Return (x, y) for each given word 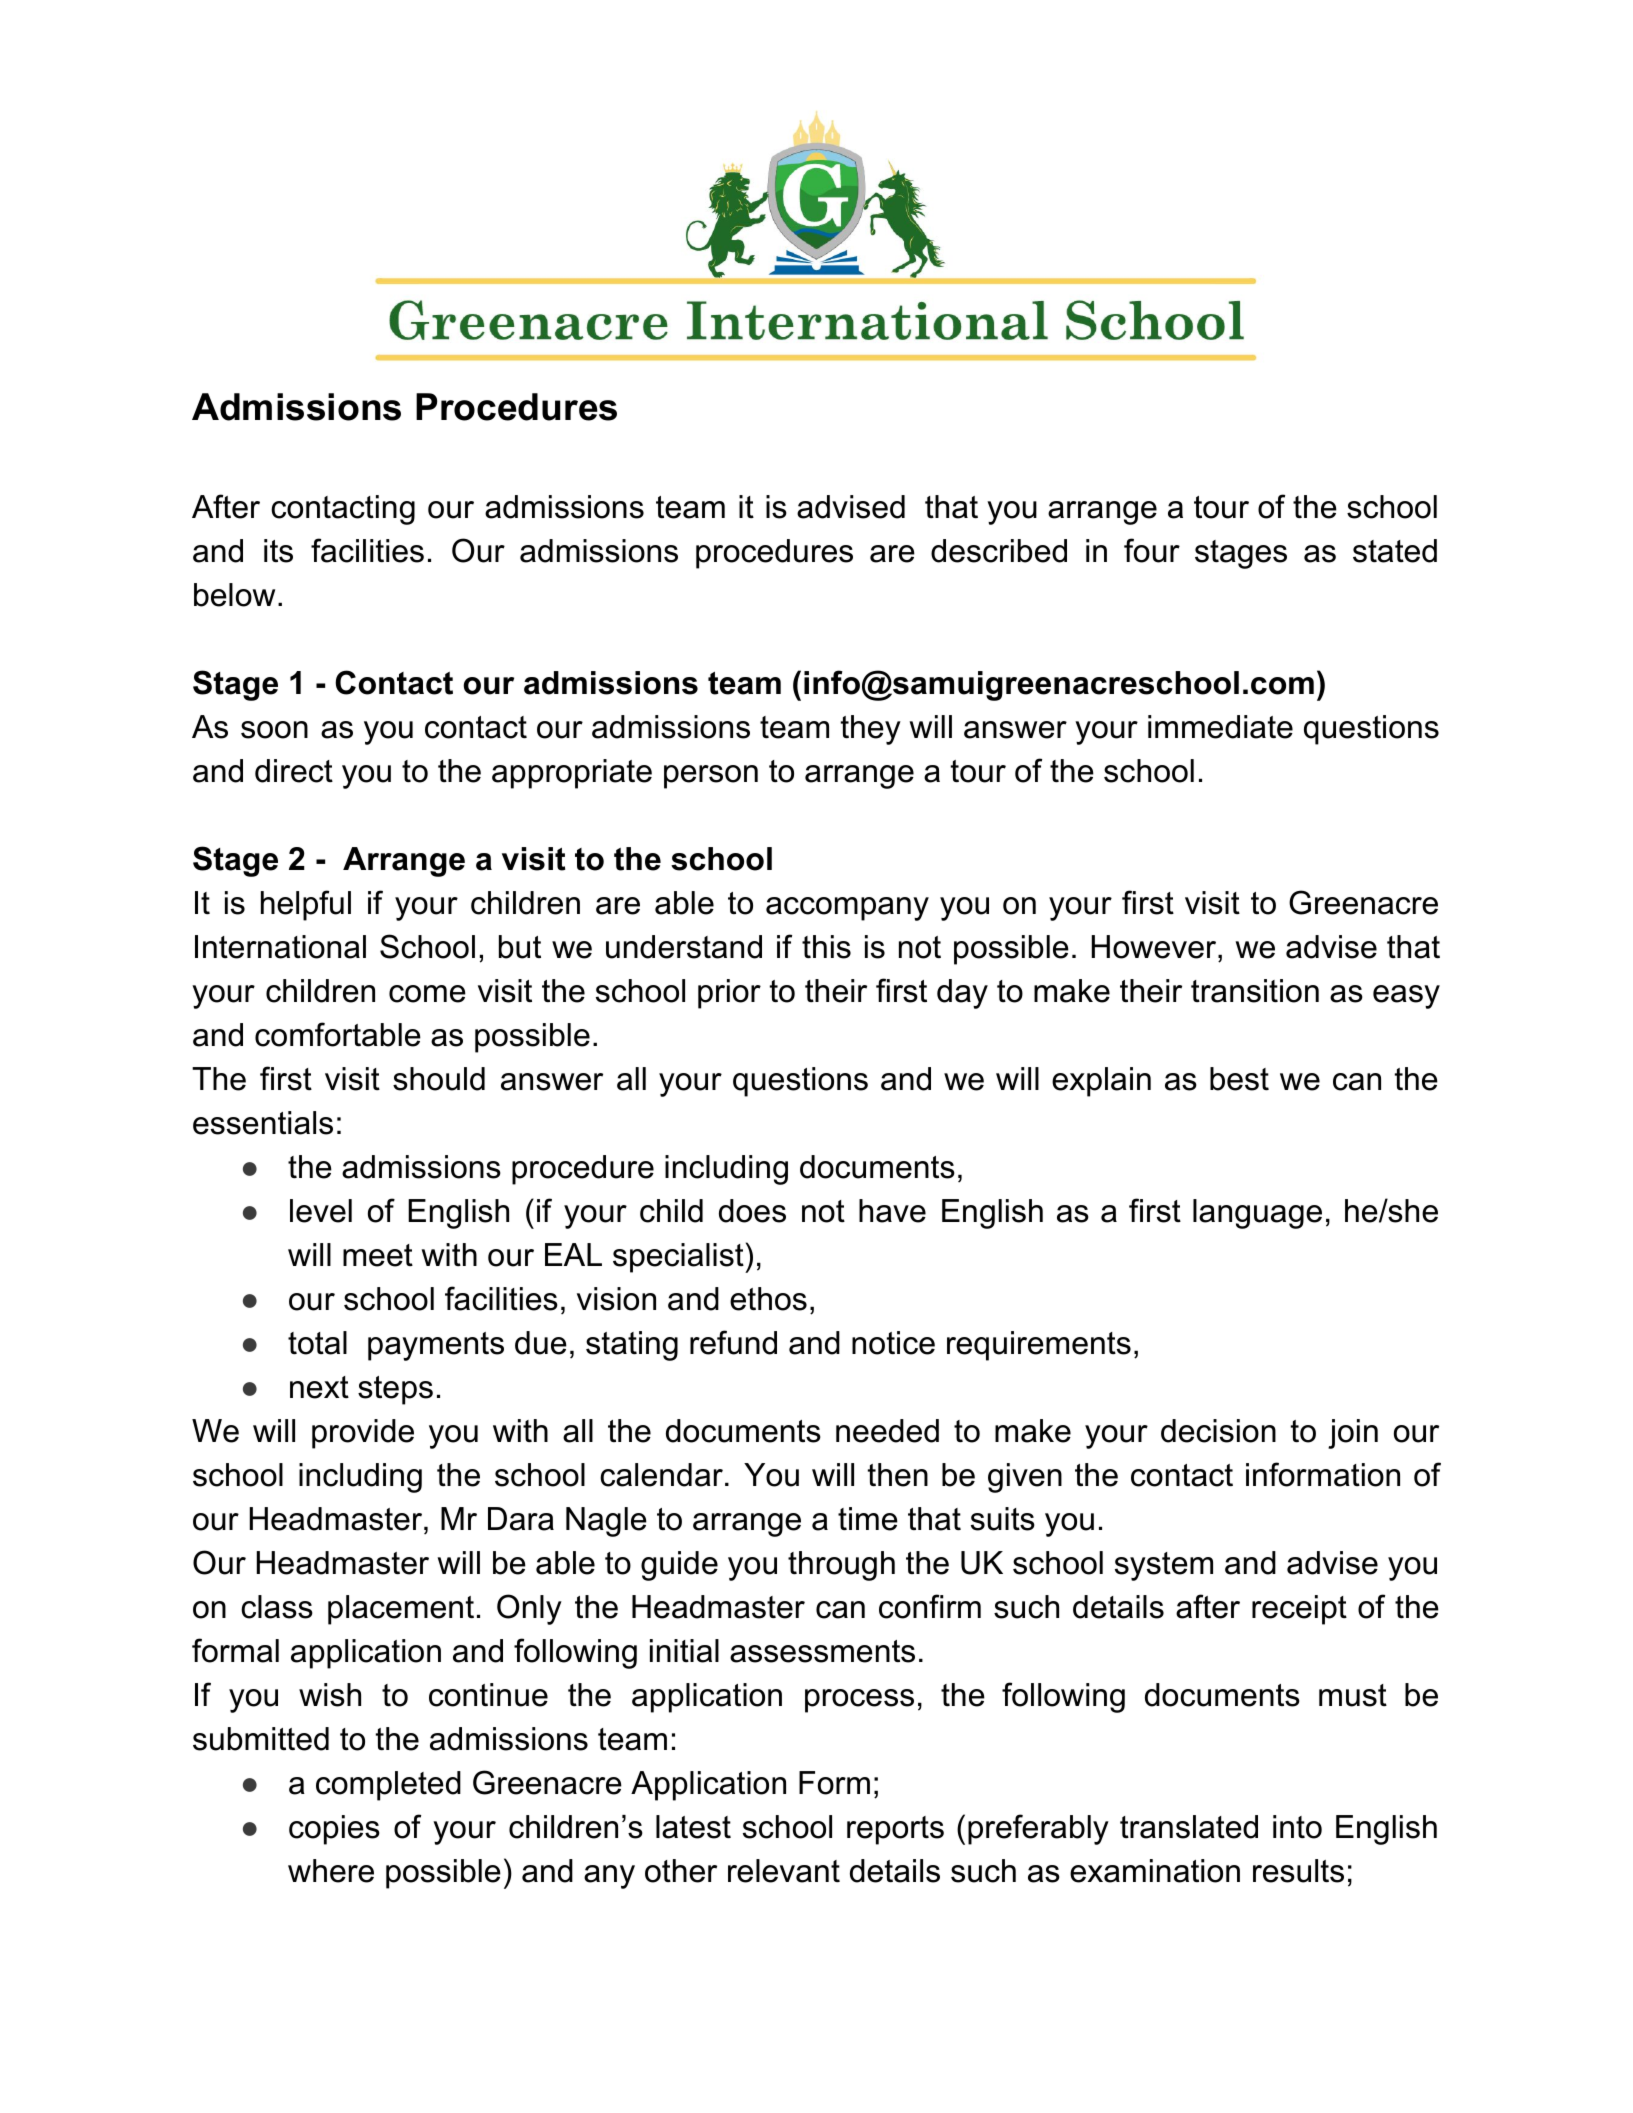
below (234, 595)
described (999, 551)
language (1257, 1214)
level (321, 1211)
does (752, 1211)
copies (334, 1830)
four (1152, 550)
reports (895, 1830)
